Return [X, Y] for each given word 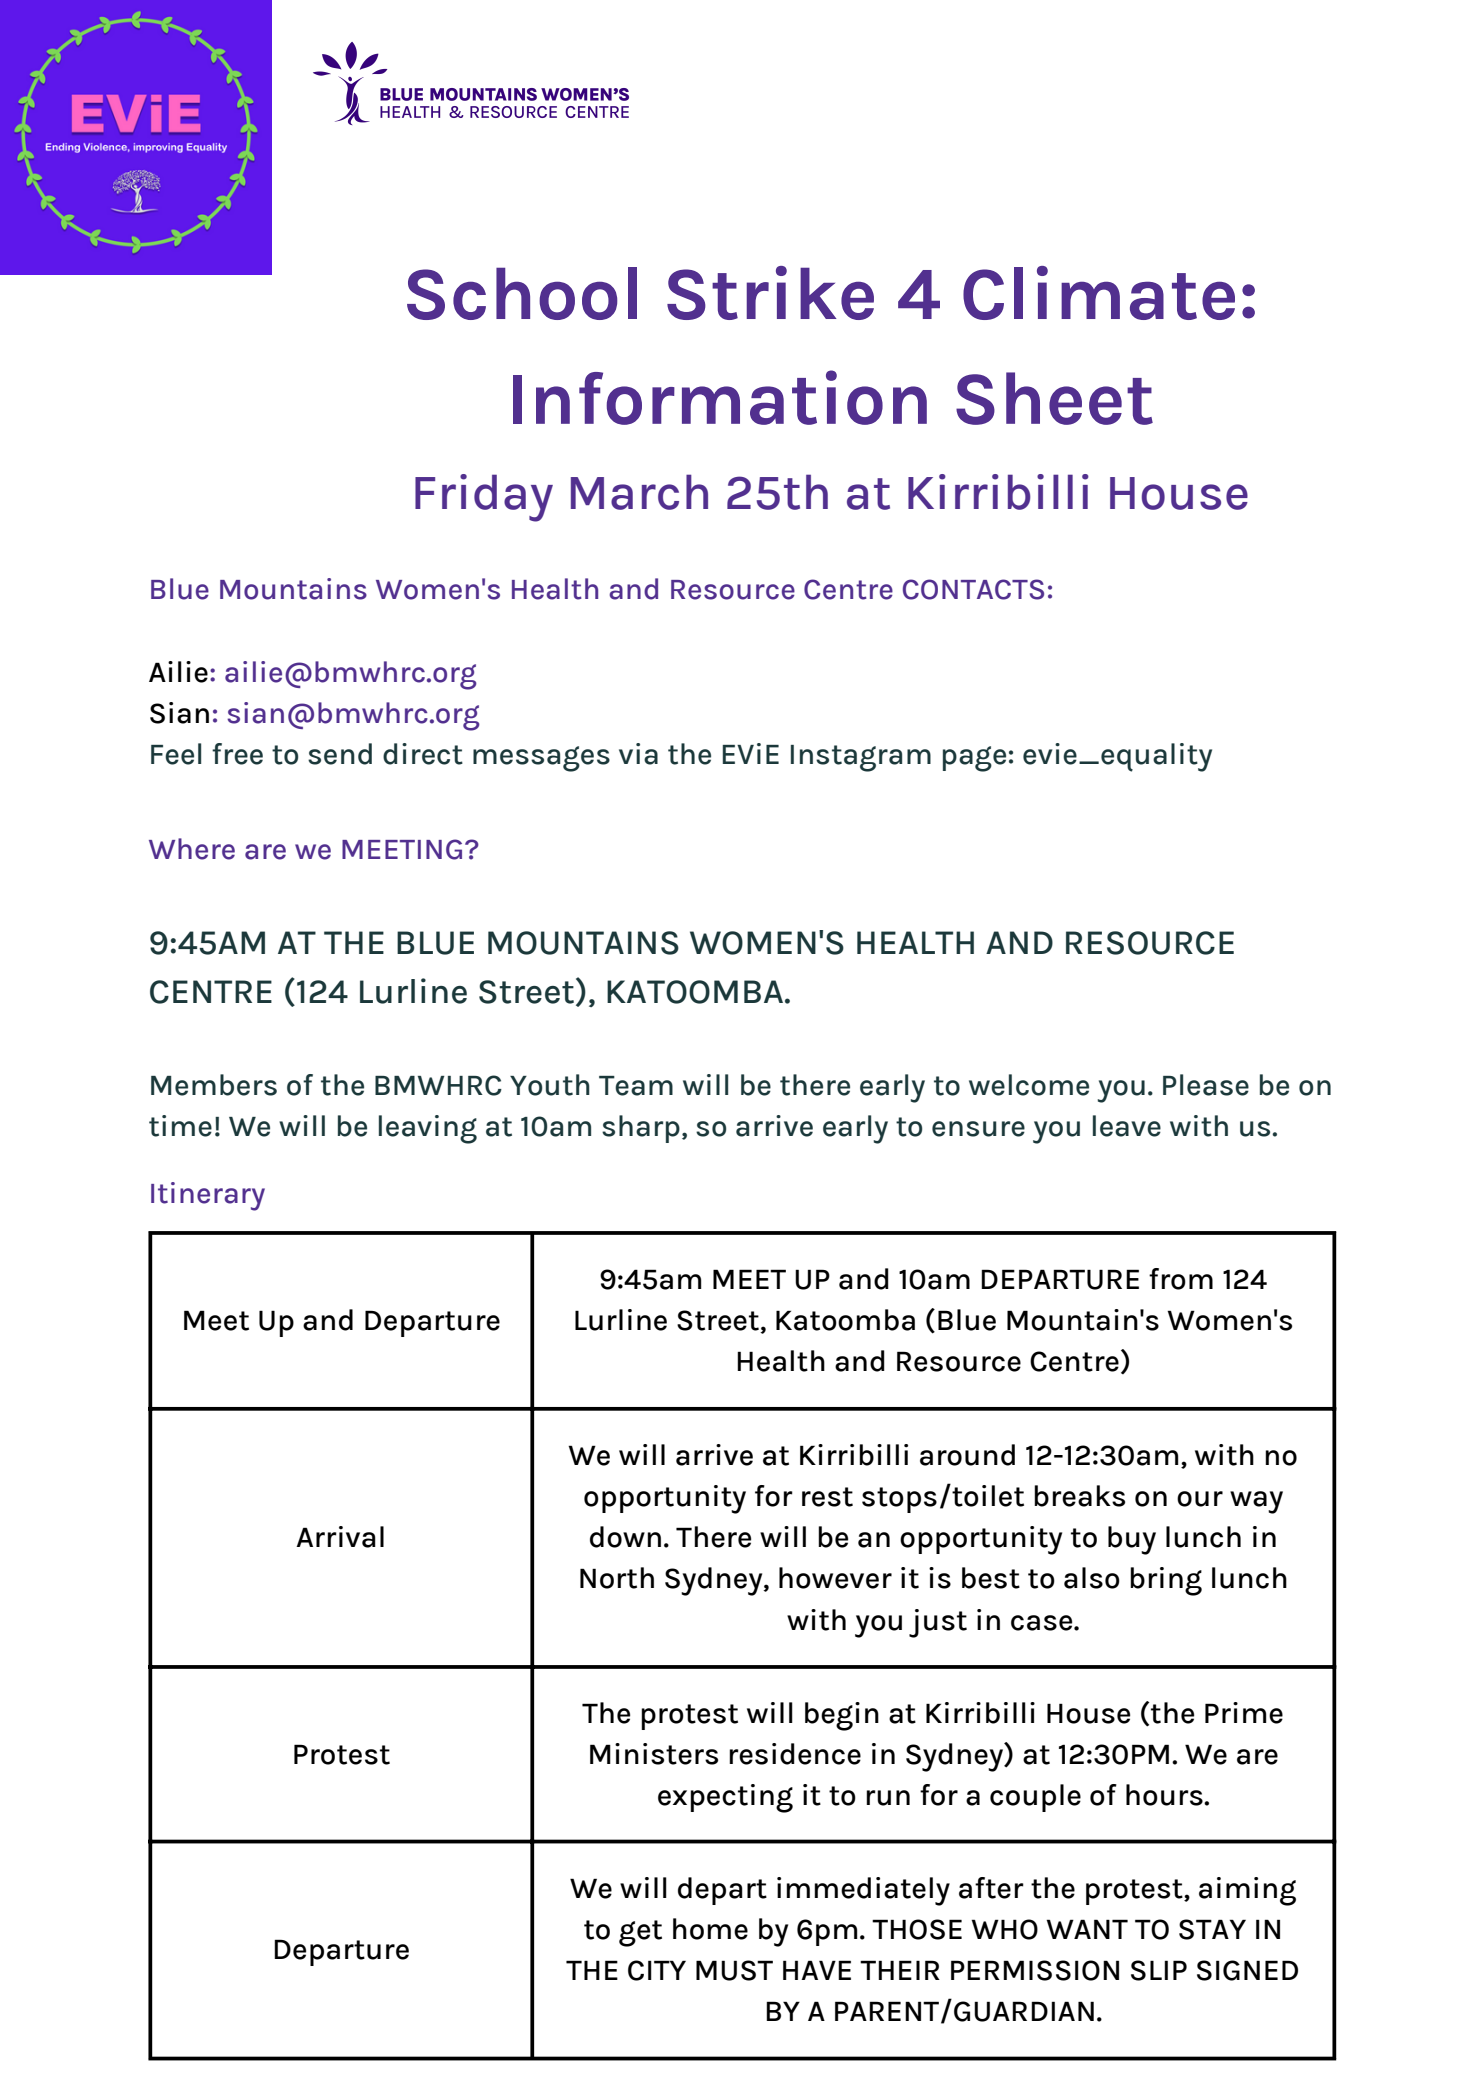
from [1181, 1279]
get [640, 1933]
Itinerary [208, 1196]
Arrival [340, 1537]
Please [1206, 1085]
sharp [641, 1129]
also [1092, 1578]
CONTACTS [973, 589]
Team [636, 1086]
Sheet [1054, 398]
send [340, 754]
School [522, 293]
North [617, 1578]
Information [720, 397]
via [638, 754]
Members [214, 1085]
